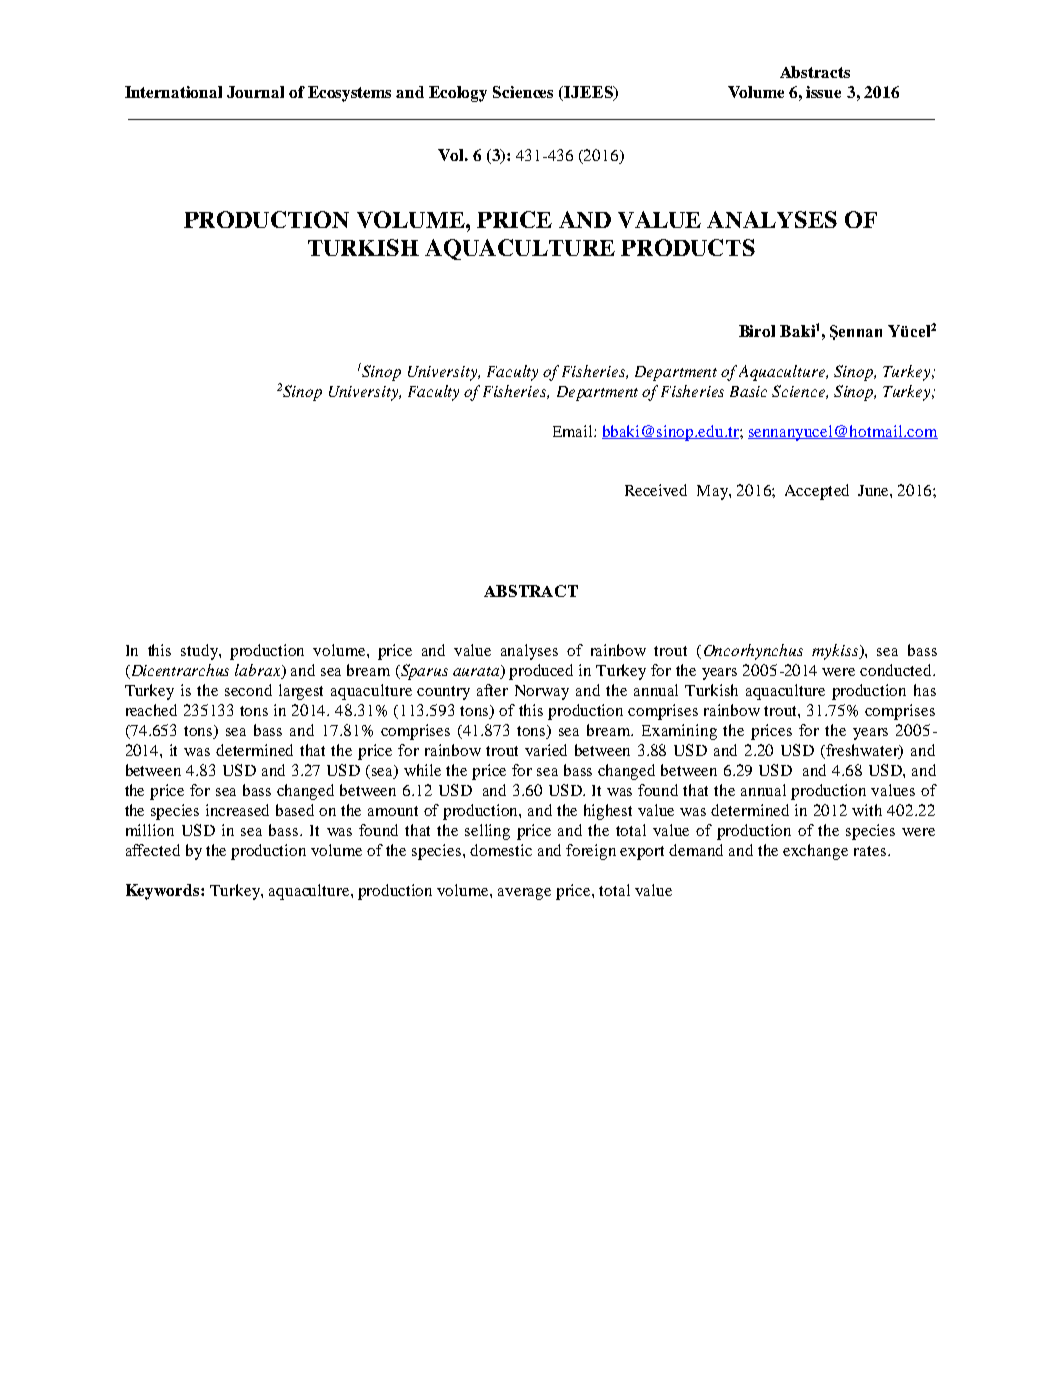 This screenshot has width=1062, height=1374. Describe the element at coordinates (823, 92) in the screenshot. I see `issue` at that location.
